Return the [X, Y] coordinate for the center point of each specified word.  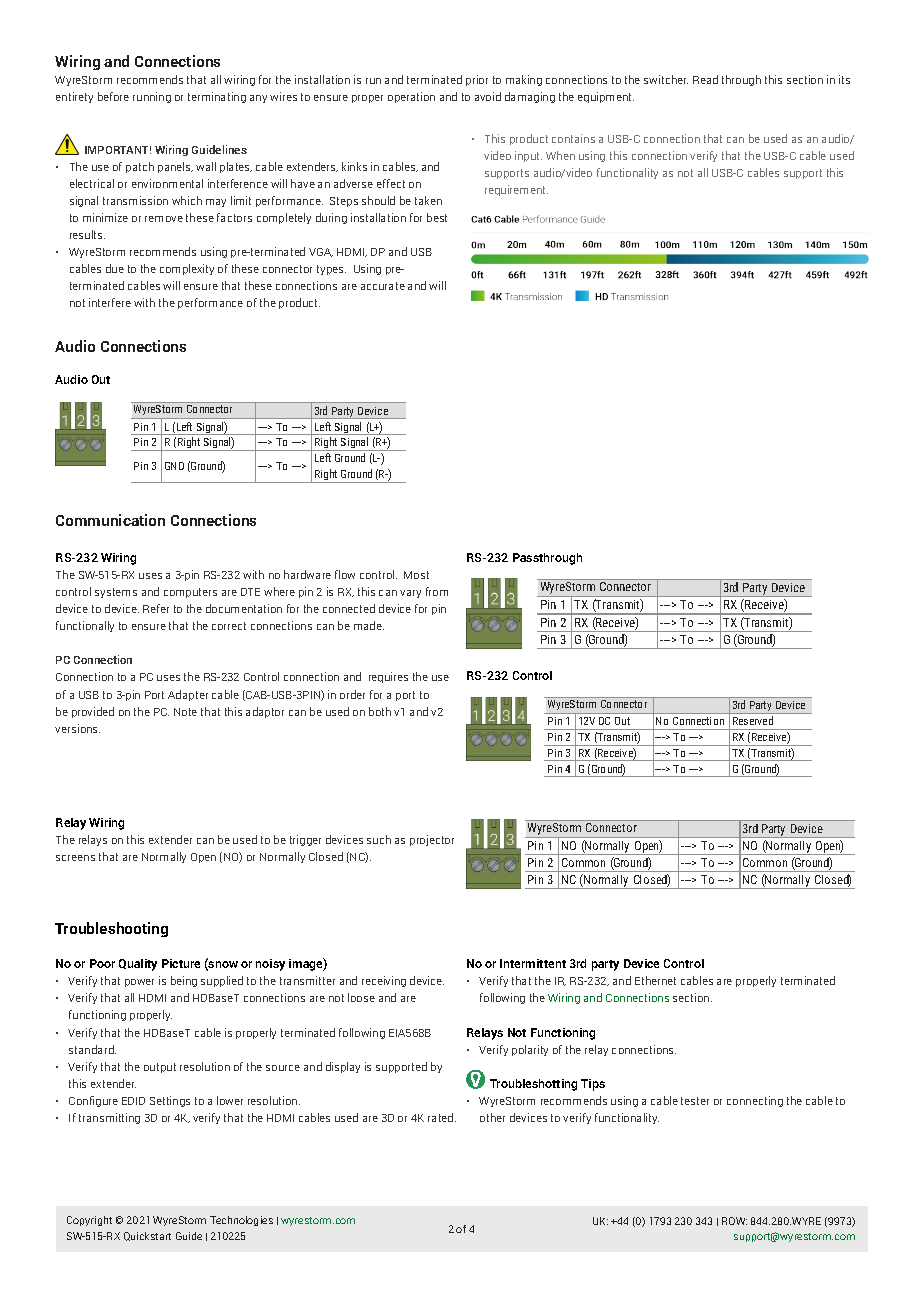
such [379, 839]
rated [442, 1117]
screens [75, 858]
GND [174, 466]
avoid [488, 96]
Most [416, 575]
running [152, 97]
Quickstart [147, 1236]
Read [705, 79]
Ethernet [655, 980]
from [437, 591]
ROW [734, 1221]
